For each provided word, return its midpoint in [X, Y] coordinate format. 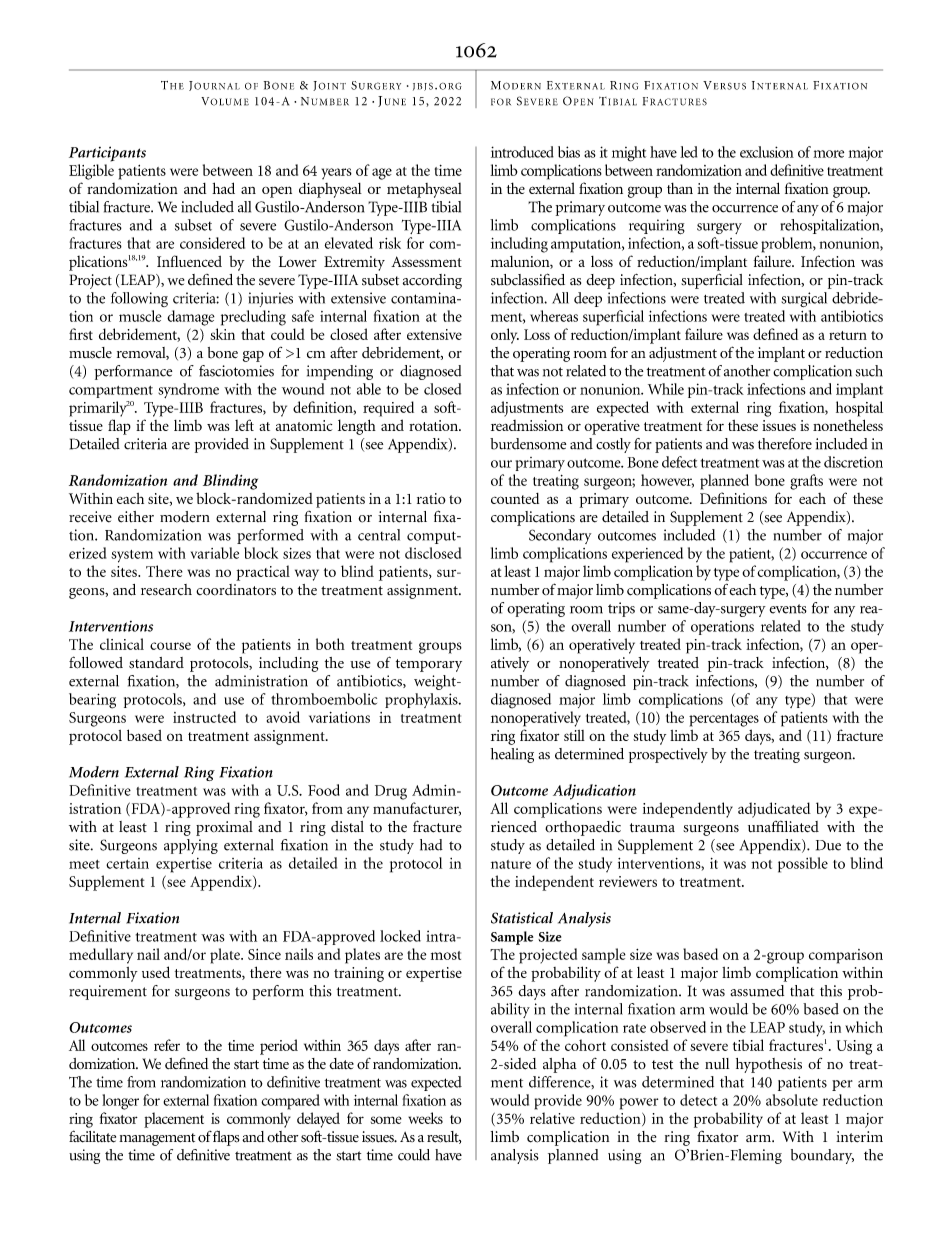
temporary [429, 665]
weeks [425, 1118]
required [388, 409]
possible [803, 865]
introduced [522, 152]
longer [120, 1102]
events [788, 609]
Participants [107, 154]
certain [127, 863]
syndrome [188, 390]
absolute [792, 1100]
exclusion [767, 152]
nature [511, 864]
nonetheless [848, 425]
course [170, 646]
